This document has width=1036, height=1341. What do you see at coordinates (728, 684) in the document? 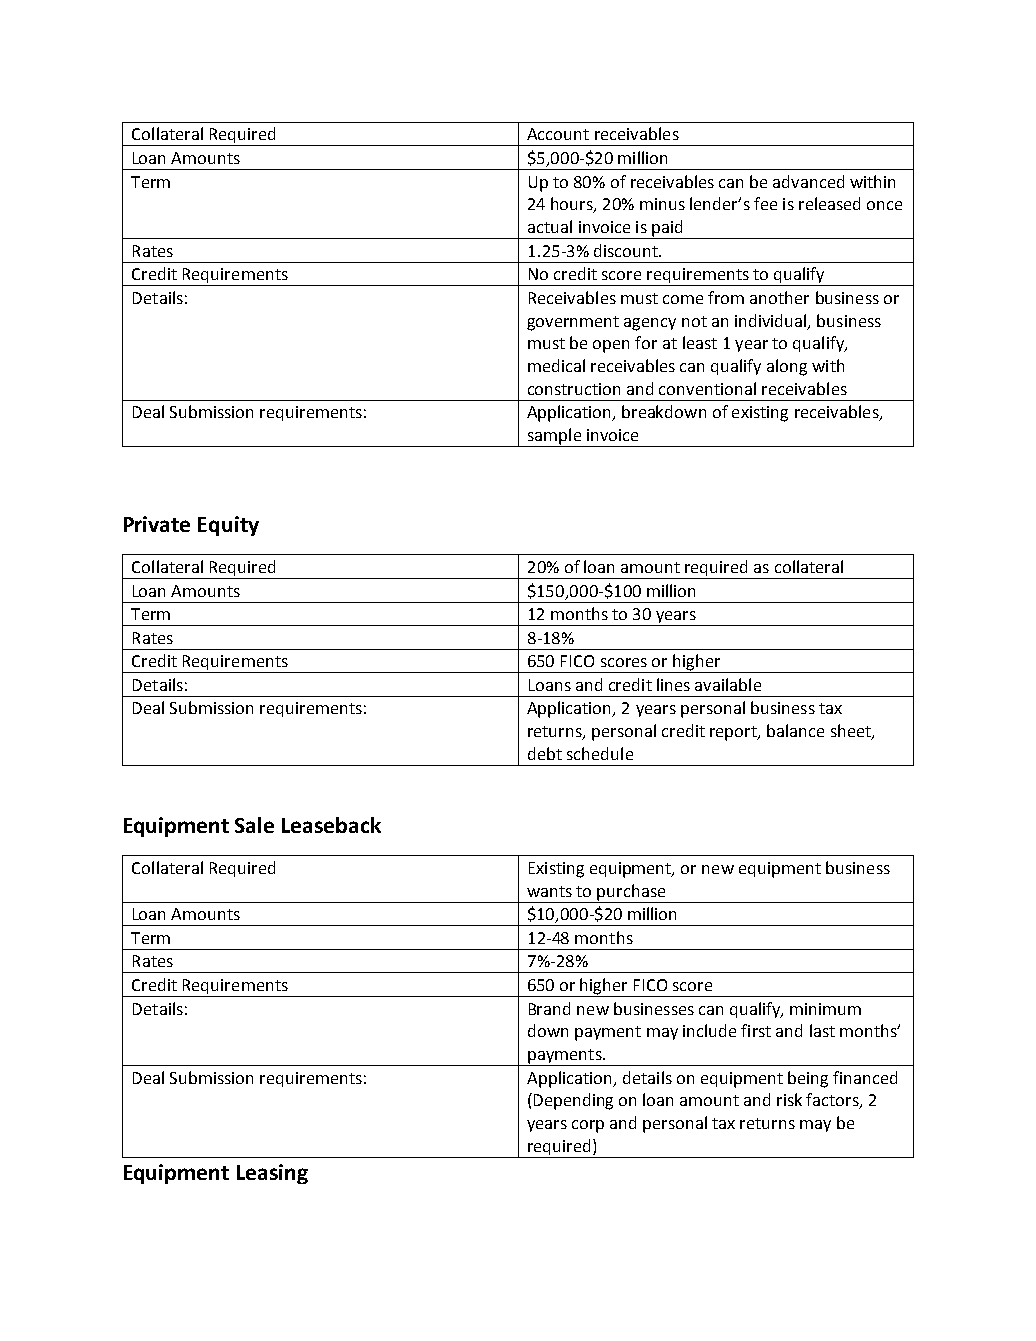
I see `available` at bounding box center [728, 684].
